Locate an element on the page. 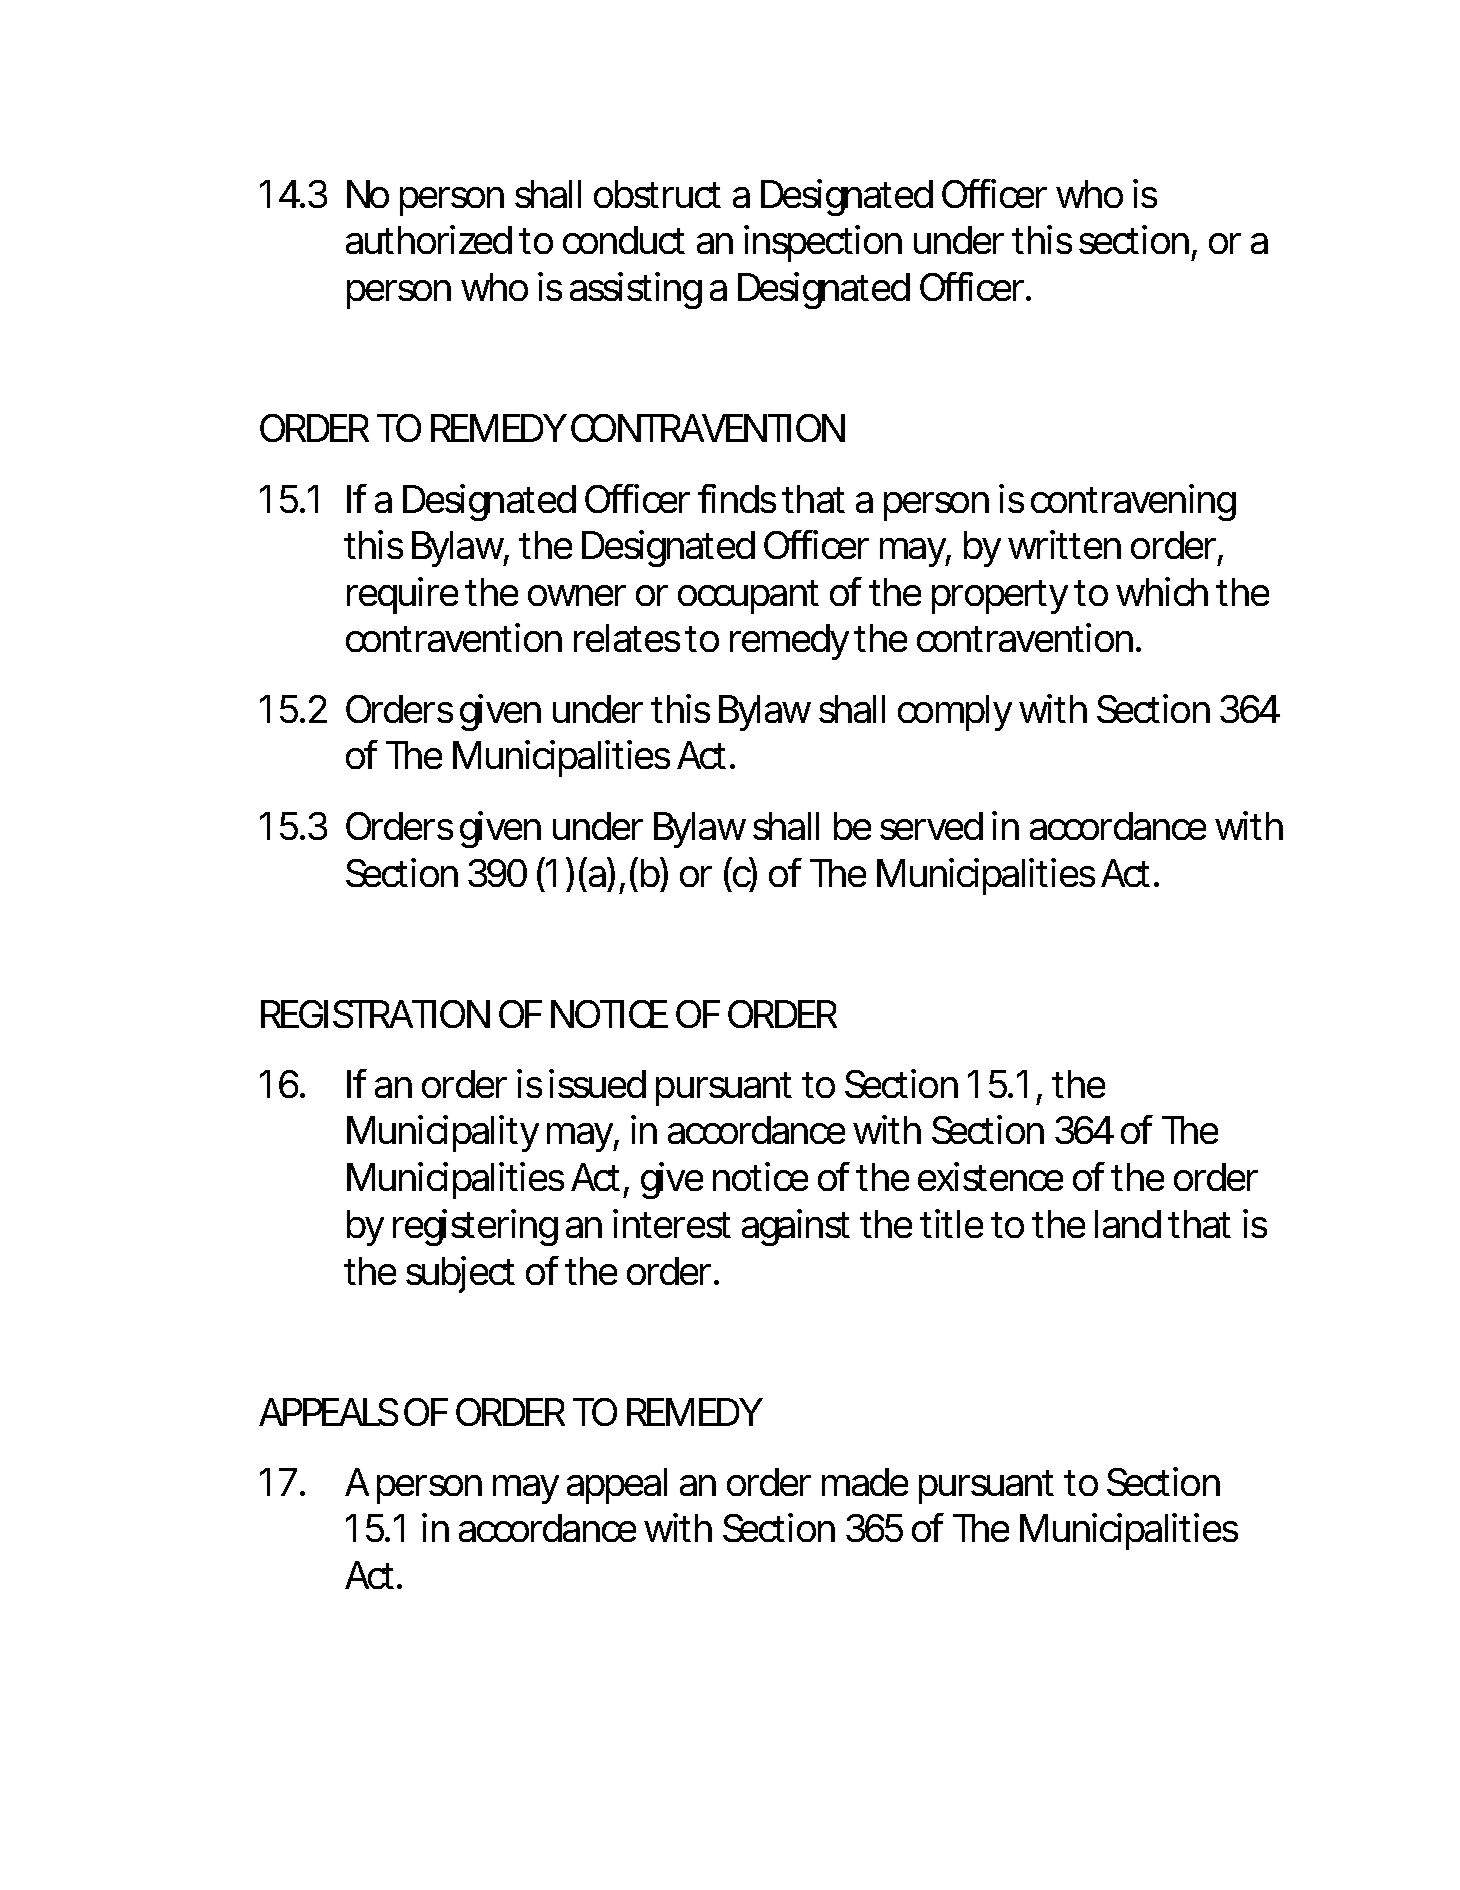 This document has height=1890, width=1460. against is located at coordinates (796, 1227).
